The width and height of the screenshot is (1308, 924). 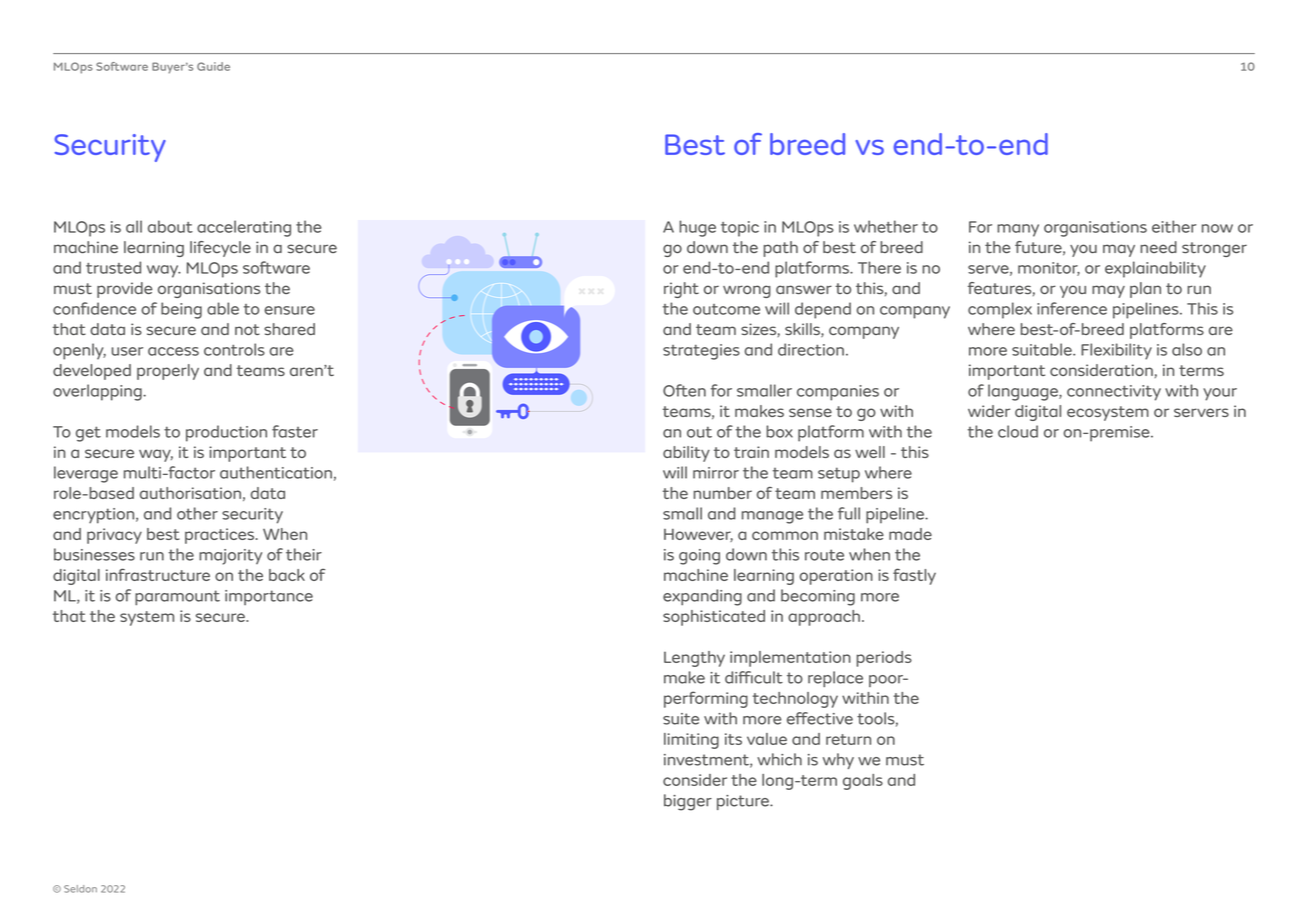 I want to click on production, so click(x=226, y=433).
